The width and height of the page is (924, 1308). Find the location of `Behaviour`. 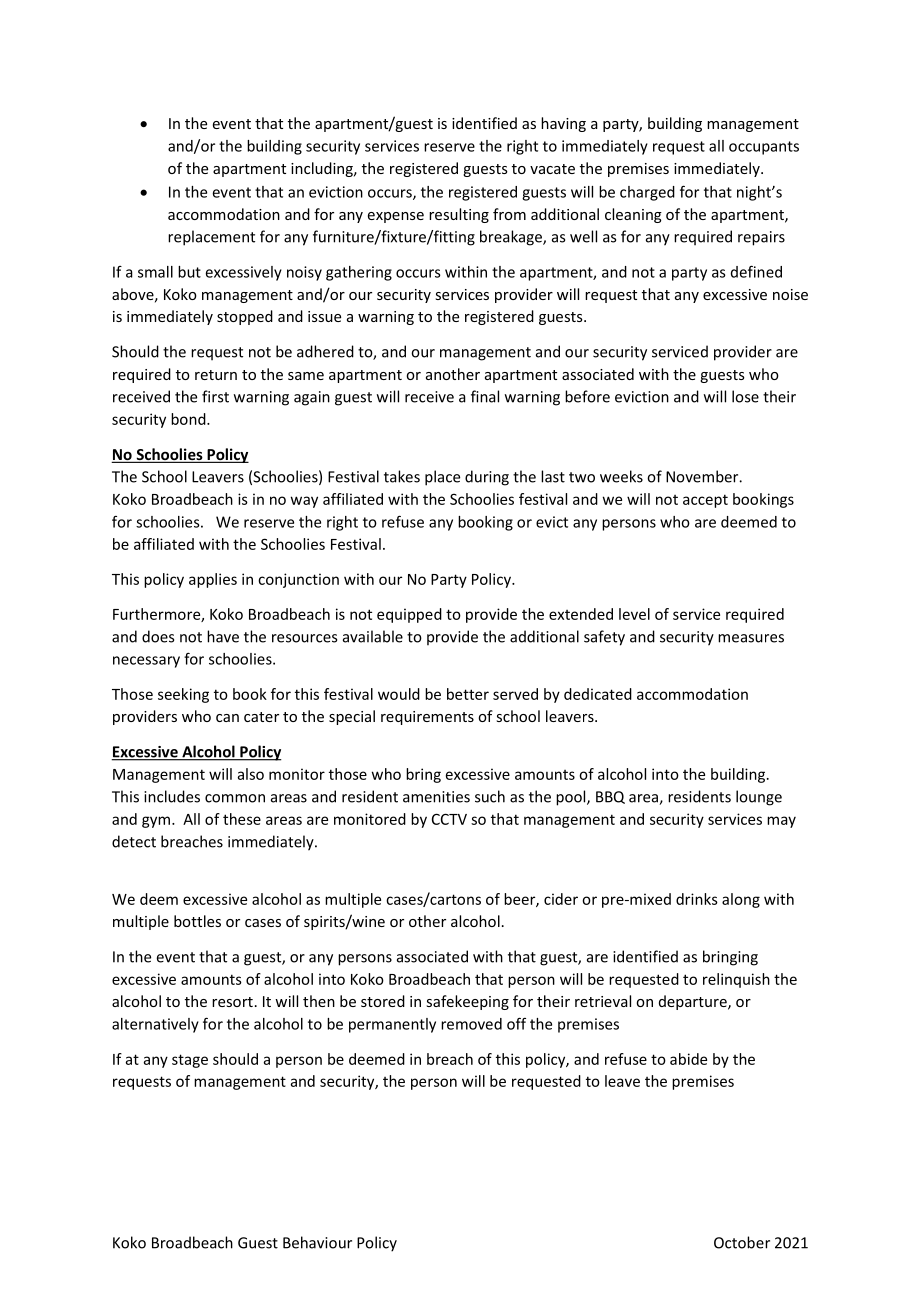

Behaviour is located at coordinates (317, 1242).
